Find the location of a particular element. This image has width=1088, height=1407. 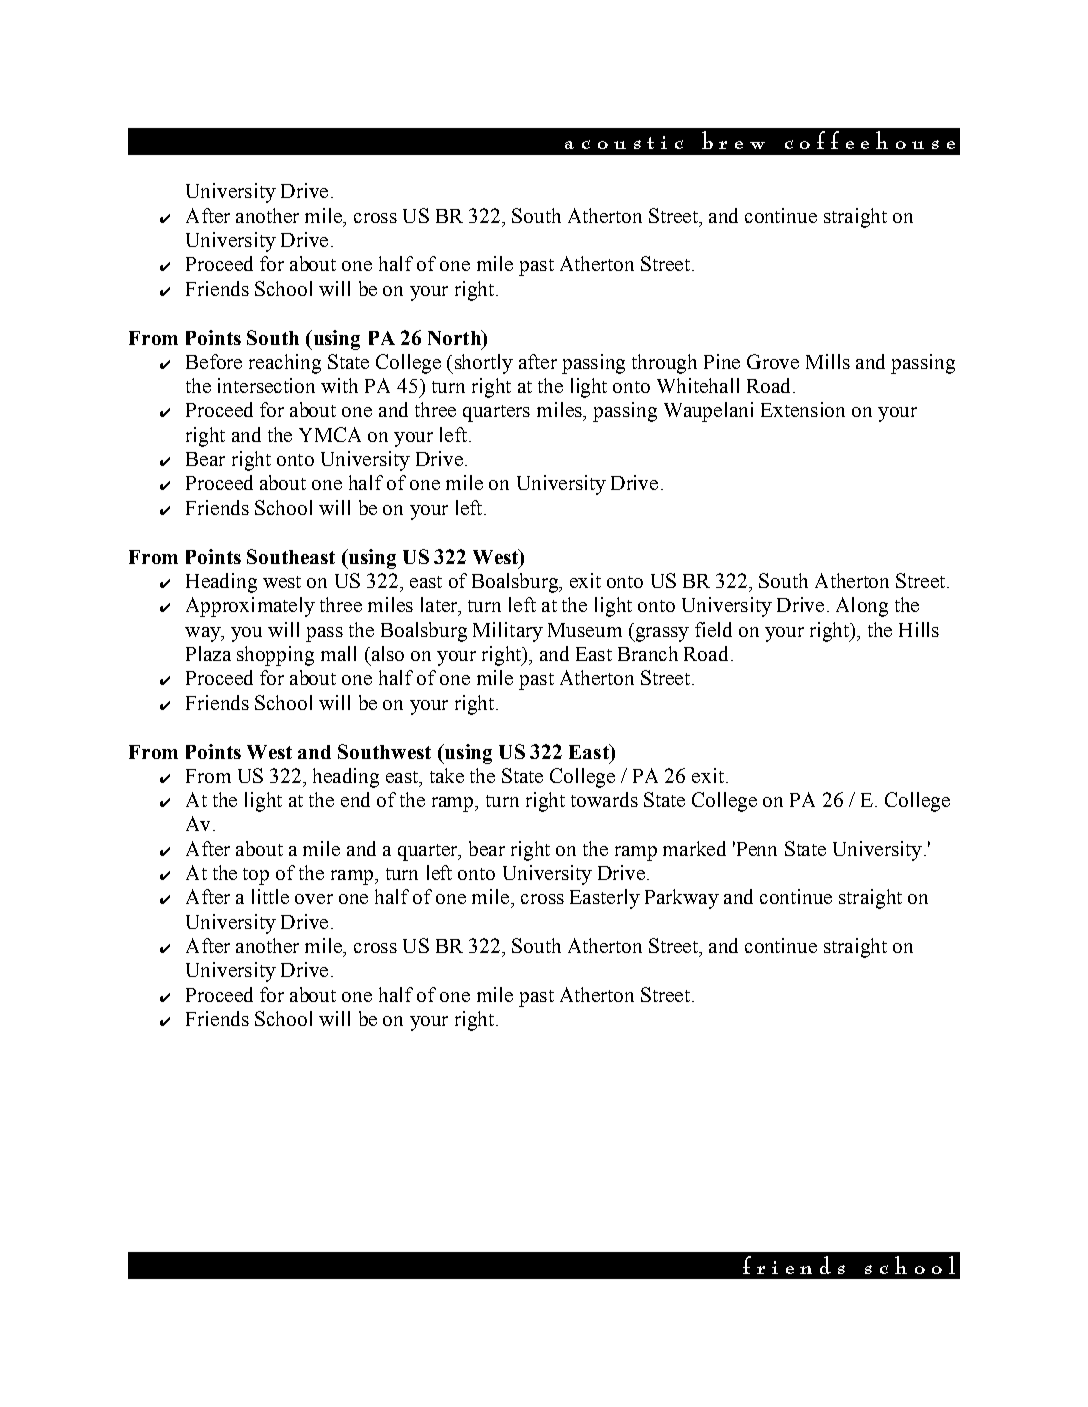

Museum is located at coordinates (585, 630).
